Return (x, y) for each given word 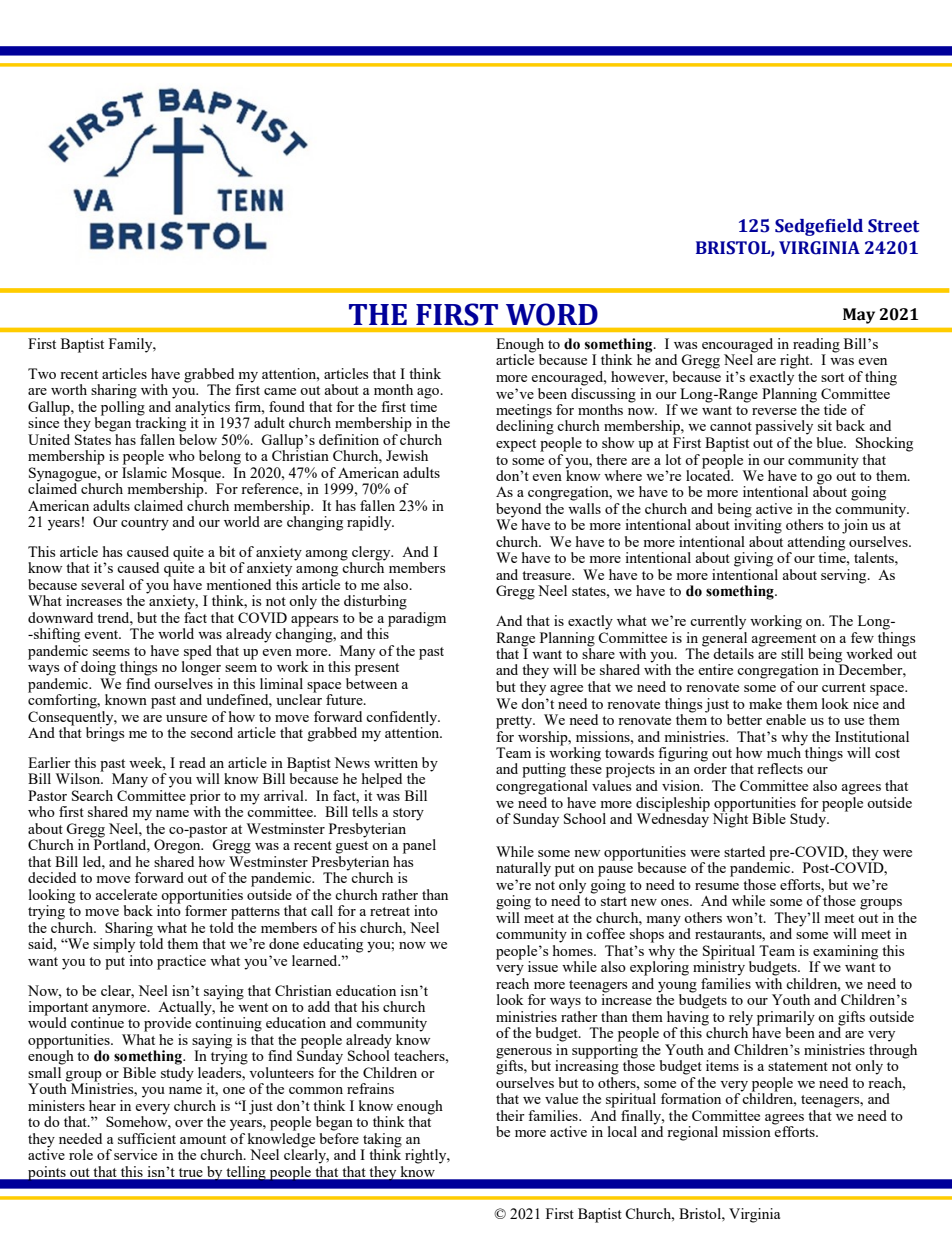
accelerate (126, 894)
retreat (390, 911)
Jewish (407, 455)
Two (42, 373)
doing (98, 668)
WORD (552, 314)
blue (831, 442)
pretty (515, 722)
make (765, 703)
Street (893, 226)
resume (717, 886)
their (510, 1115)
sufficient (147, 1138)
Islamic (144, 471)
